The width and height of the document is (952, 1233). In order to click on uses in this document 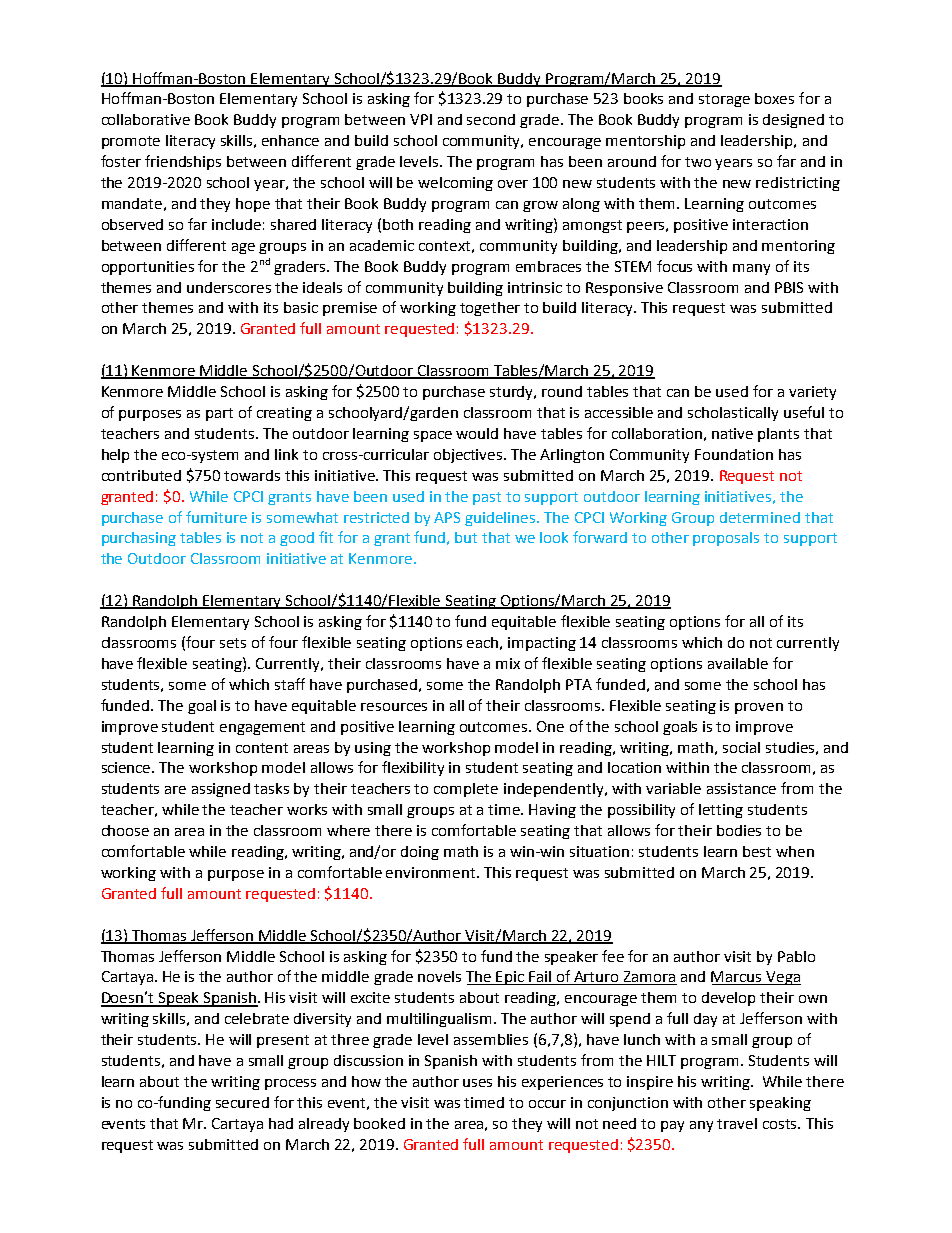, I will do `click(477, 1083)`.
